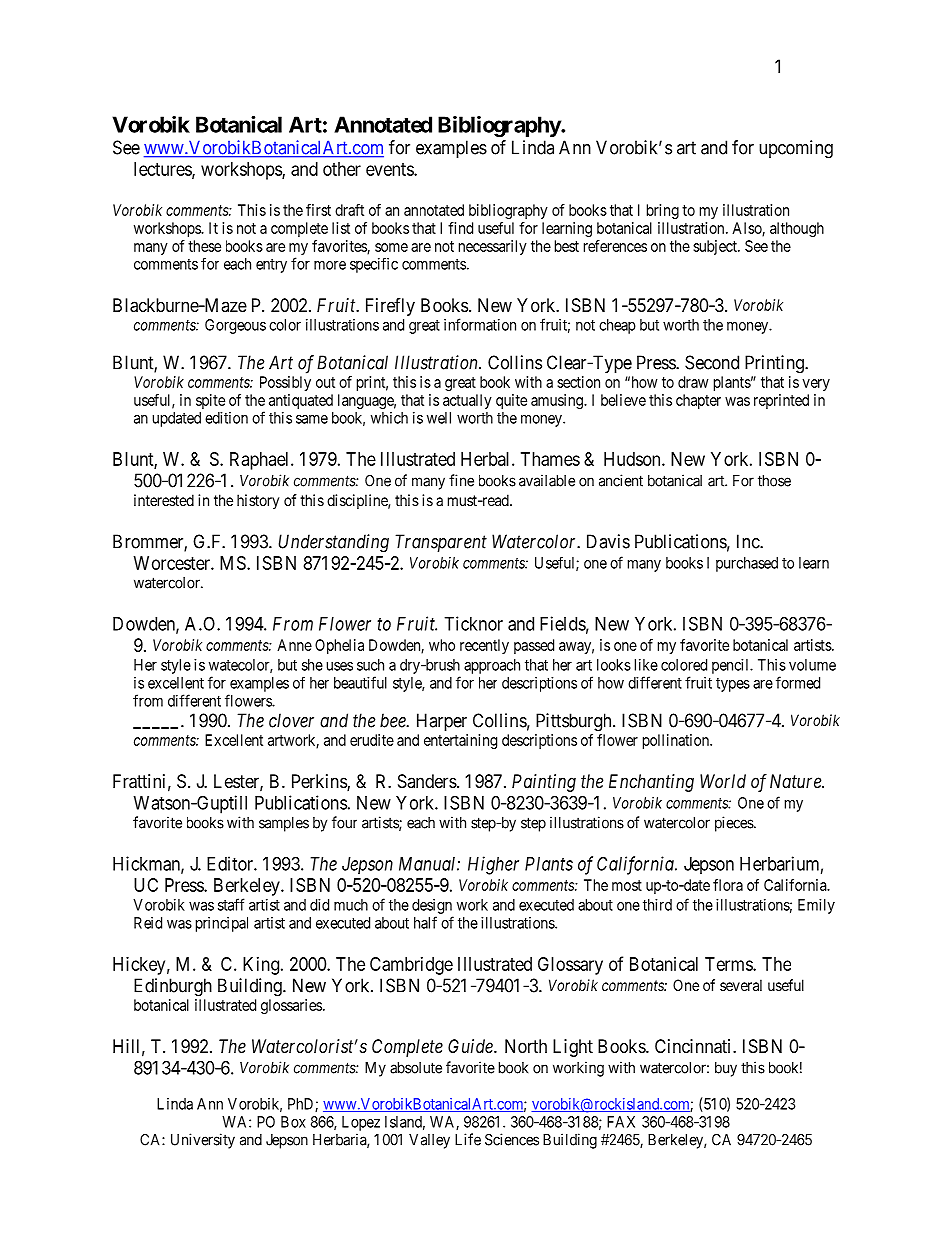 The image size is (952, 1233). What do you see at coordinates (204, 246) in the page?
I see `these` at bounding box center [204, 246].
